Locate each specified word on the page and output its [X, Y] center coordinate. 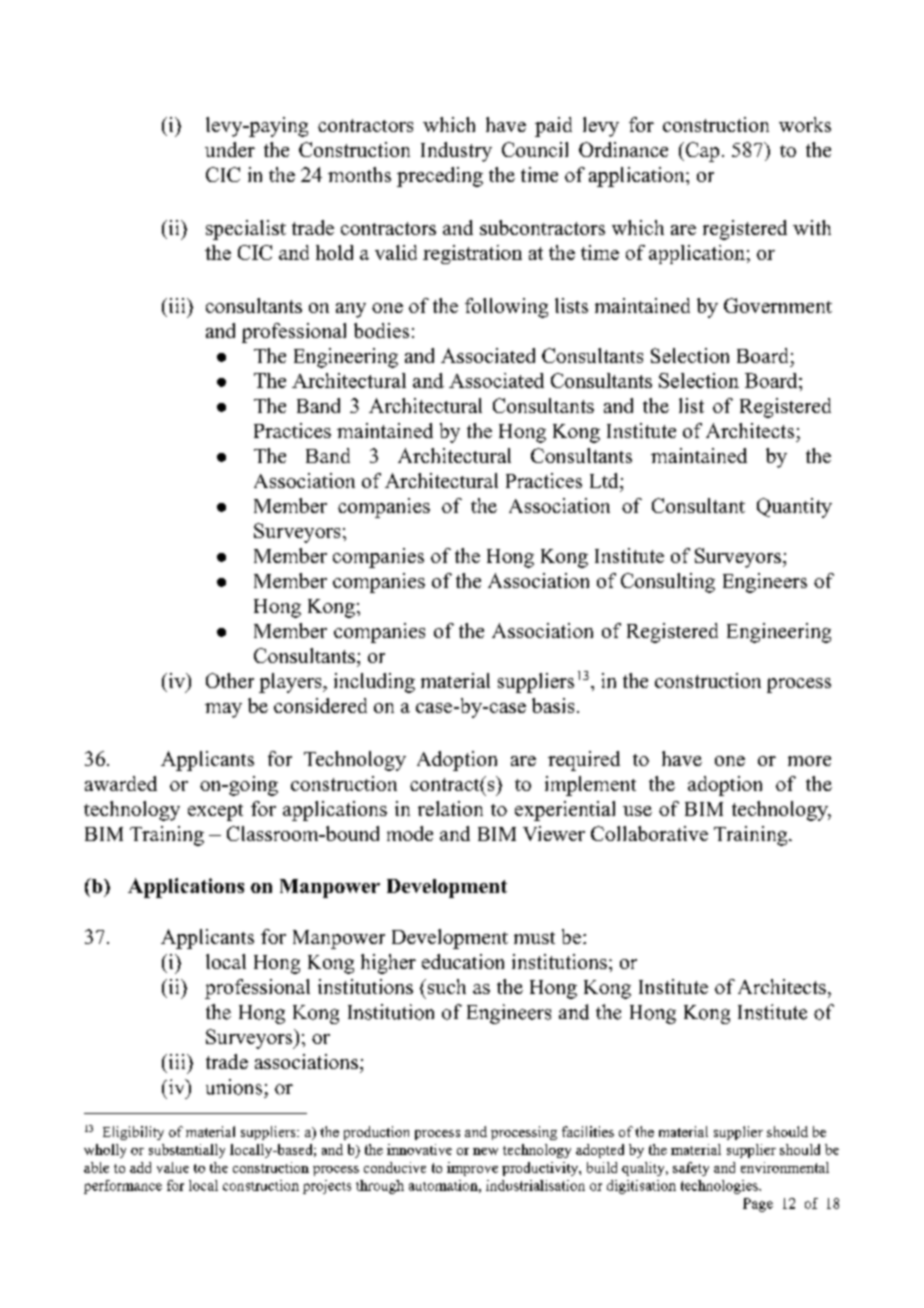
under [230, 149]
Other [230, 680]
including [374, 683]
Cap [701, 152]
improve [472, 1169]
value [173, 1167]
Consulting [668, 583]
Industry [456, 152]
